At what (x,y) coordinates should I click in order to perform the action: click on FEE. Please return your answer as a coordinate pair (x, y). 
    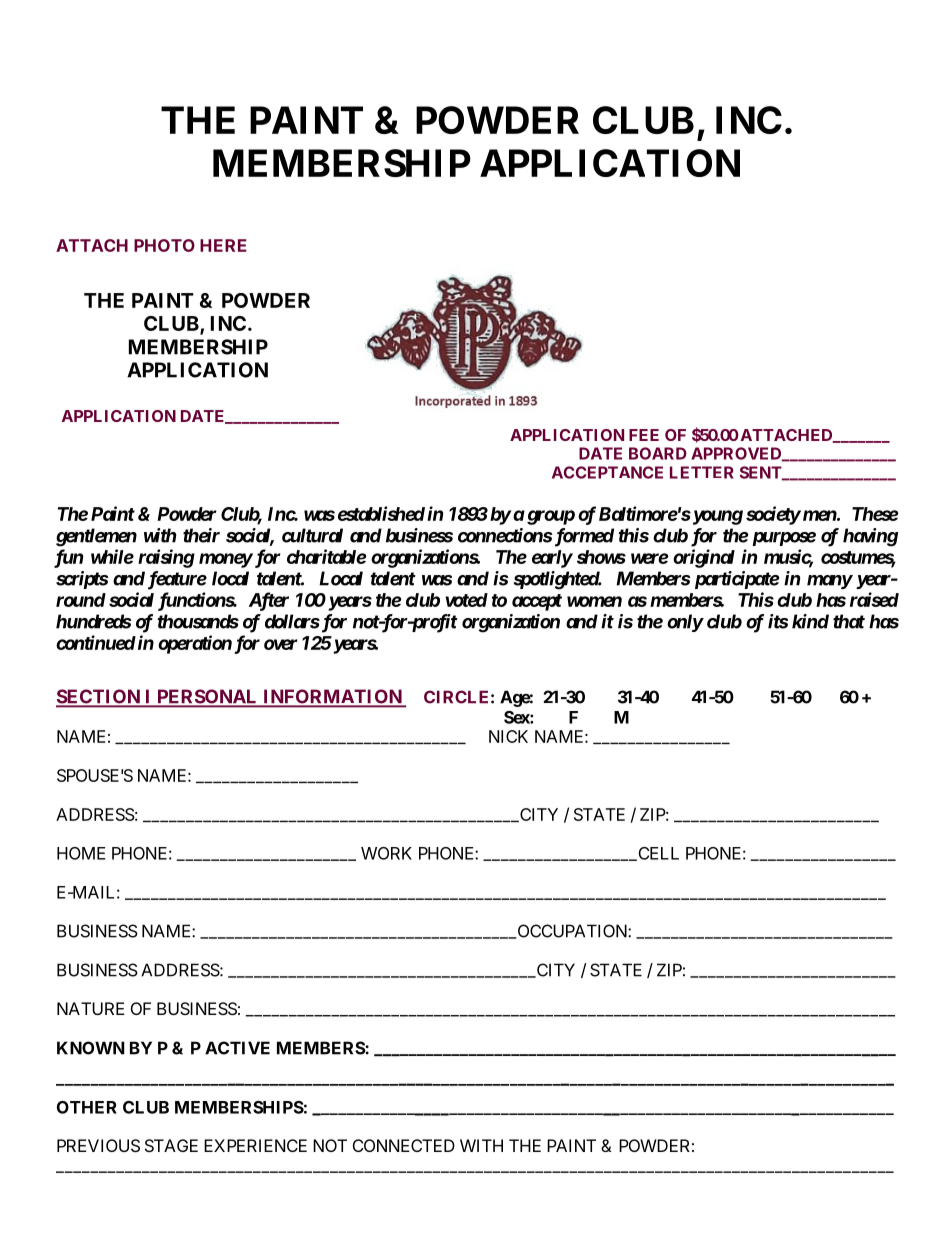
    Looking at the image, I should click on (644, 435).
